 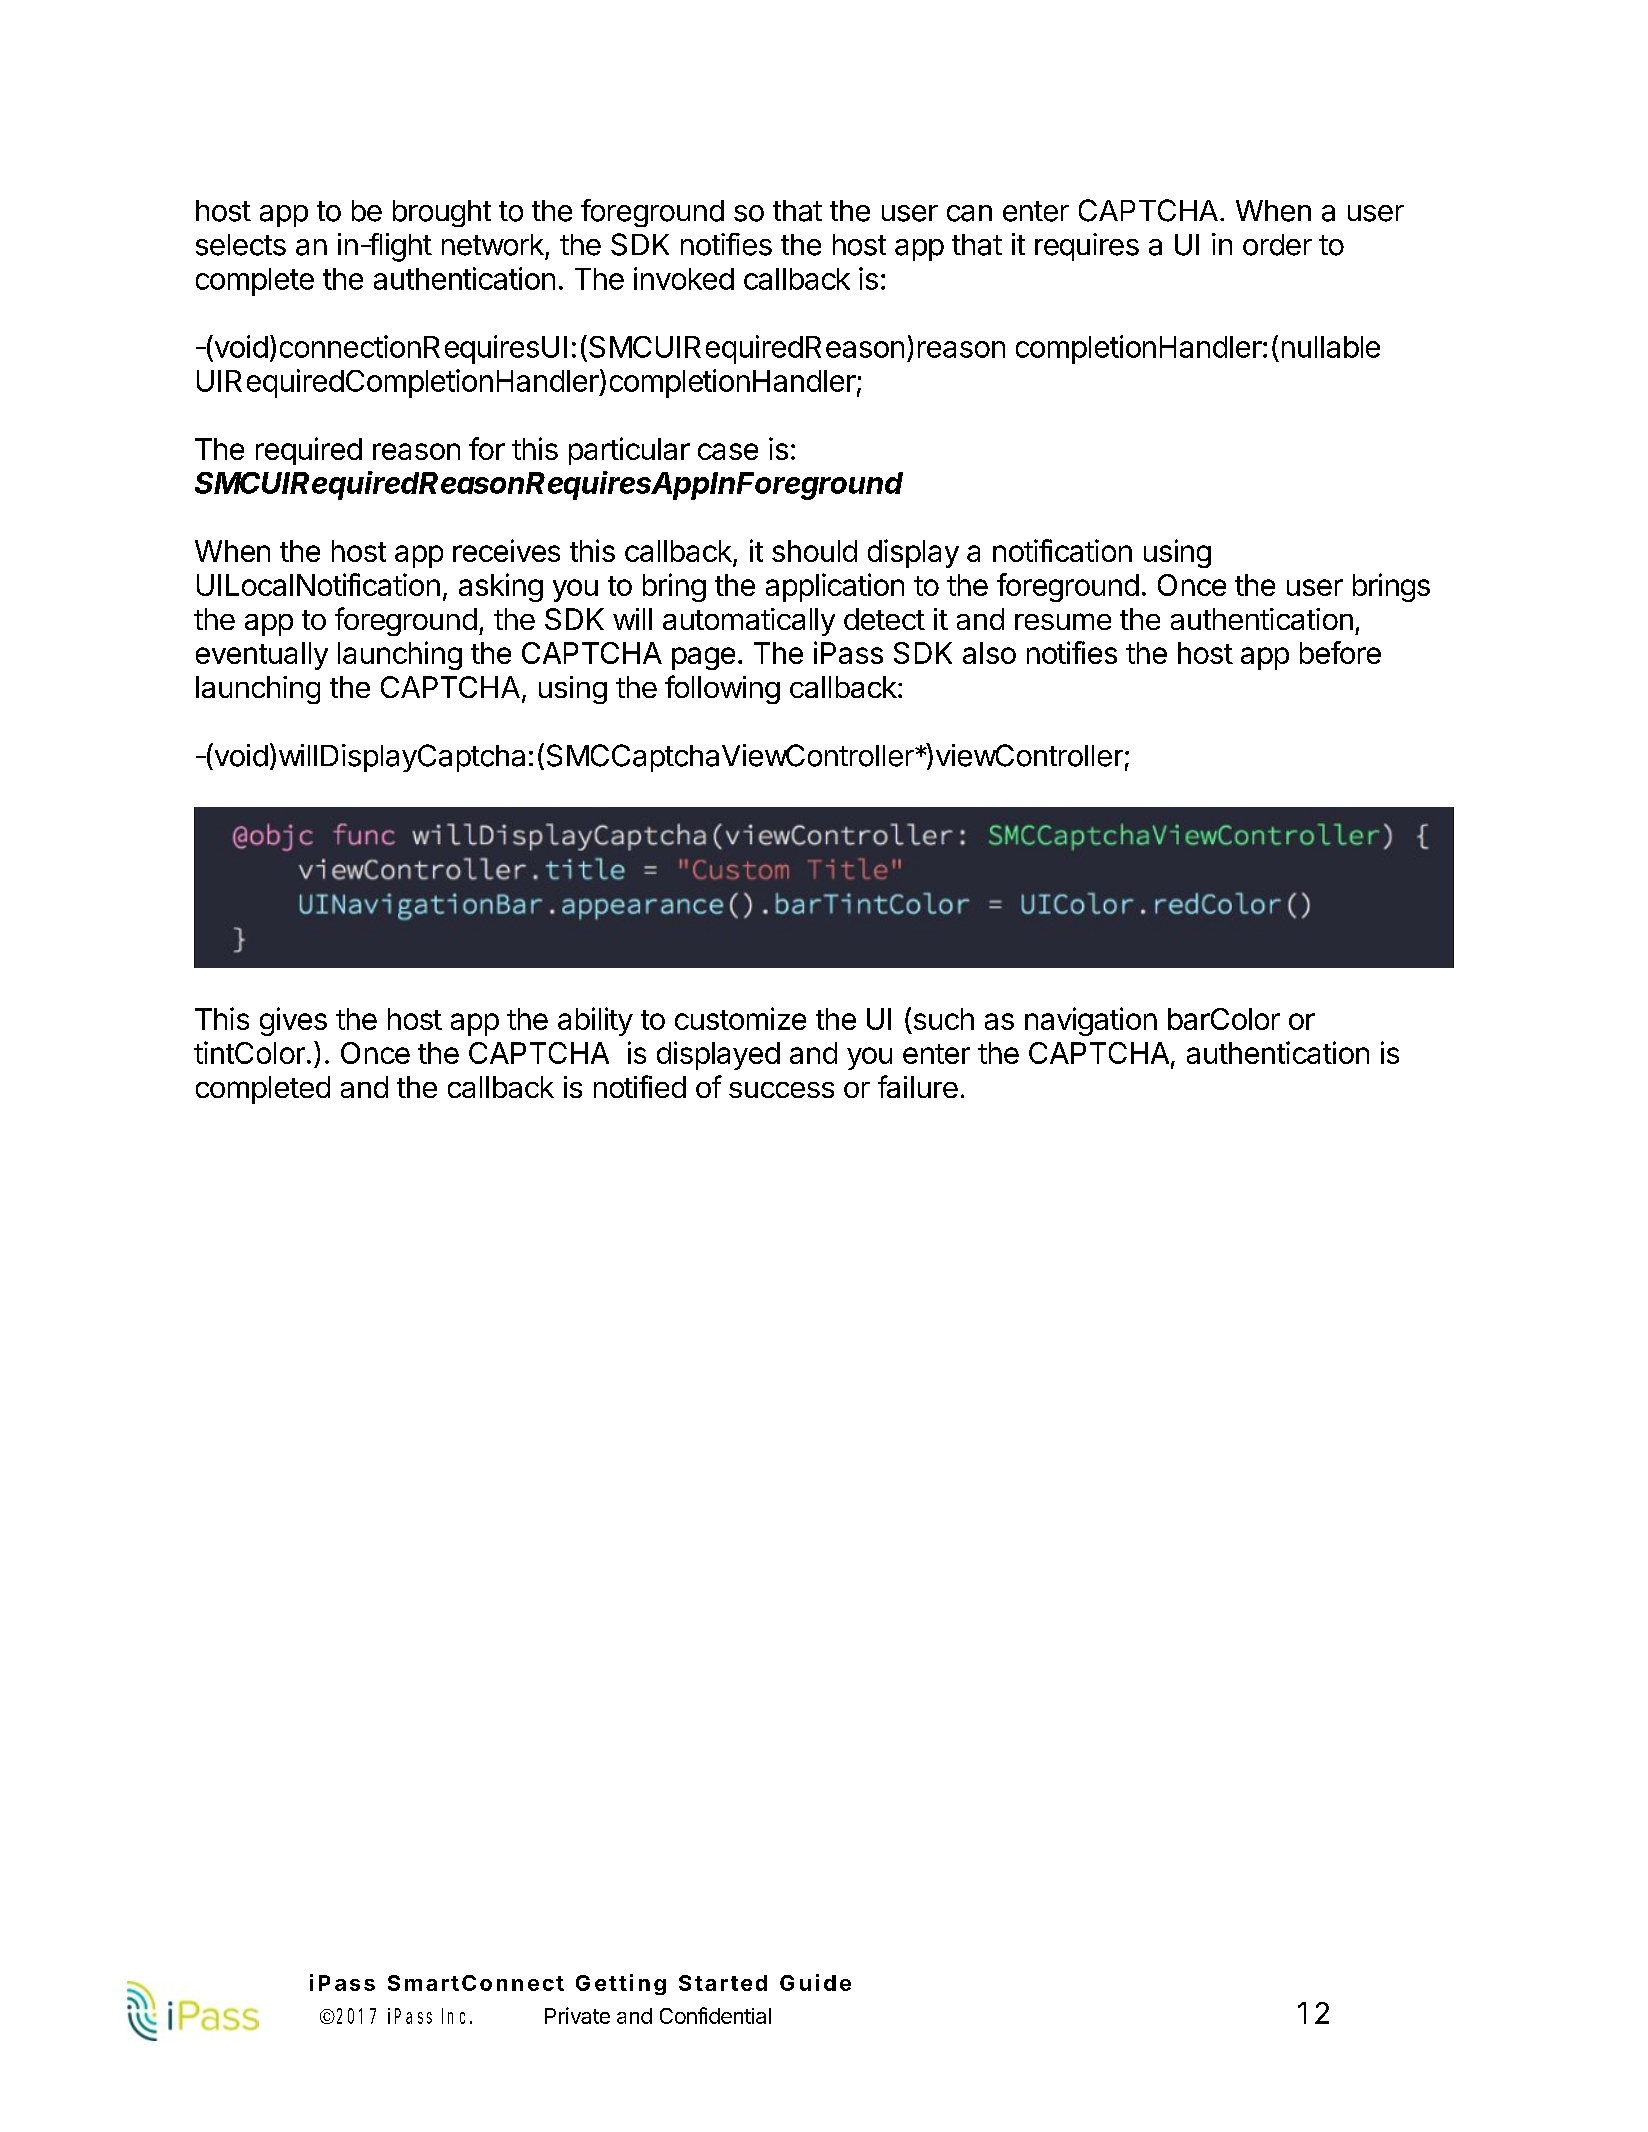 I want to click on Inc, so click(x=457, y=2016).
